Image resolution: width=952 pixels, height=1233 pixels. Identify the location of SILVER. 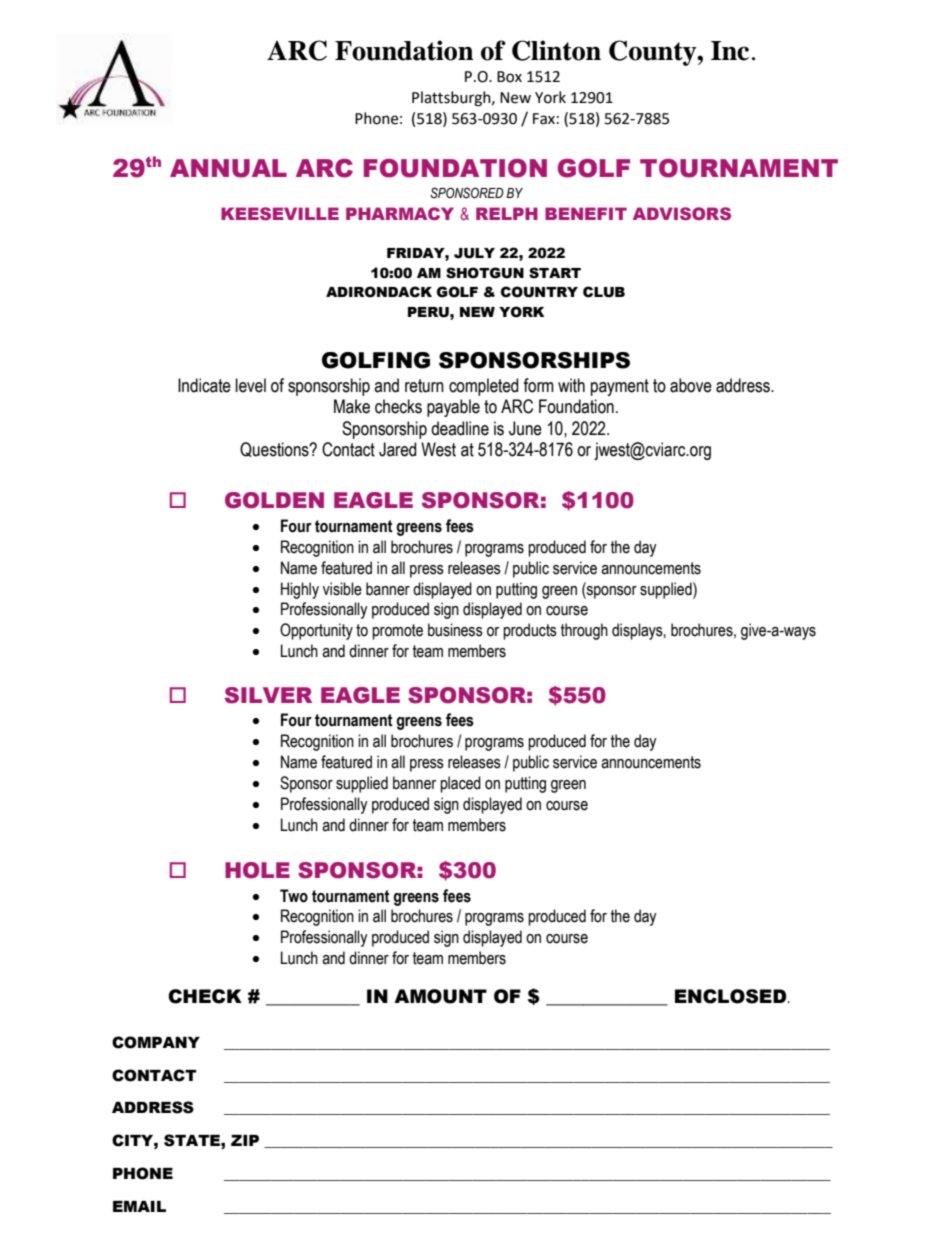
(268, 695).
